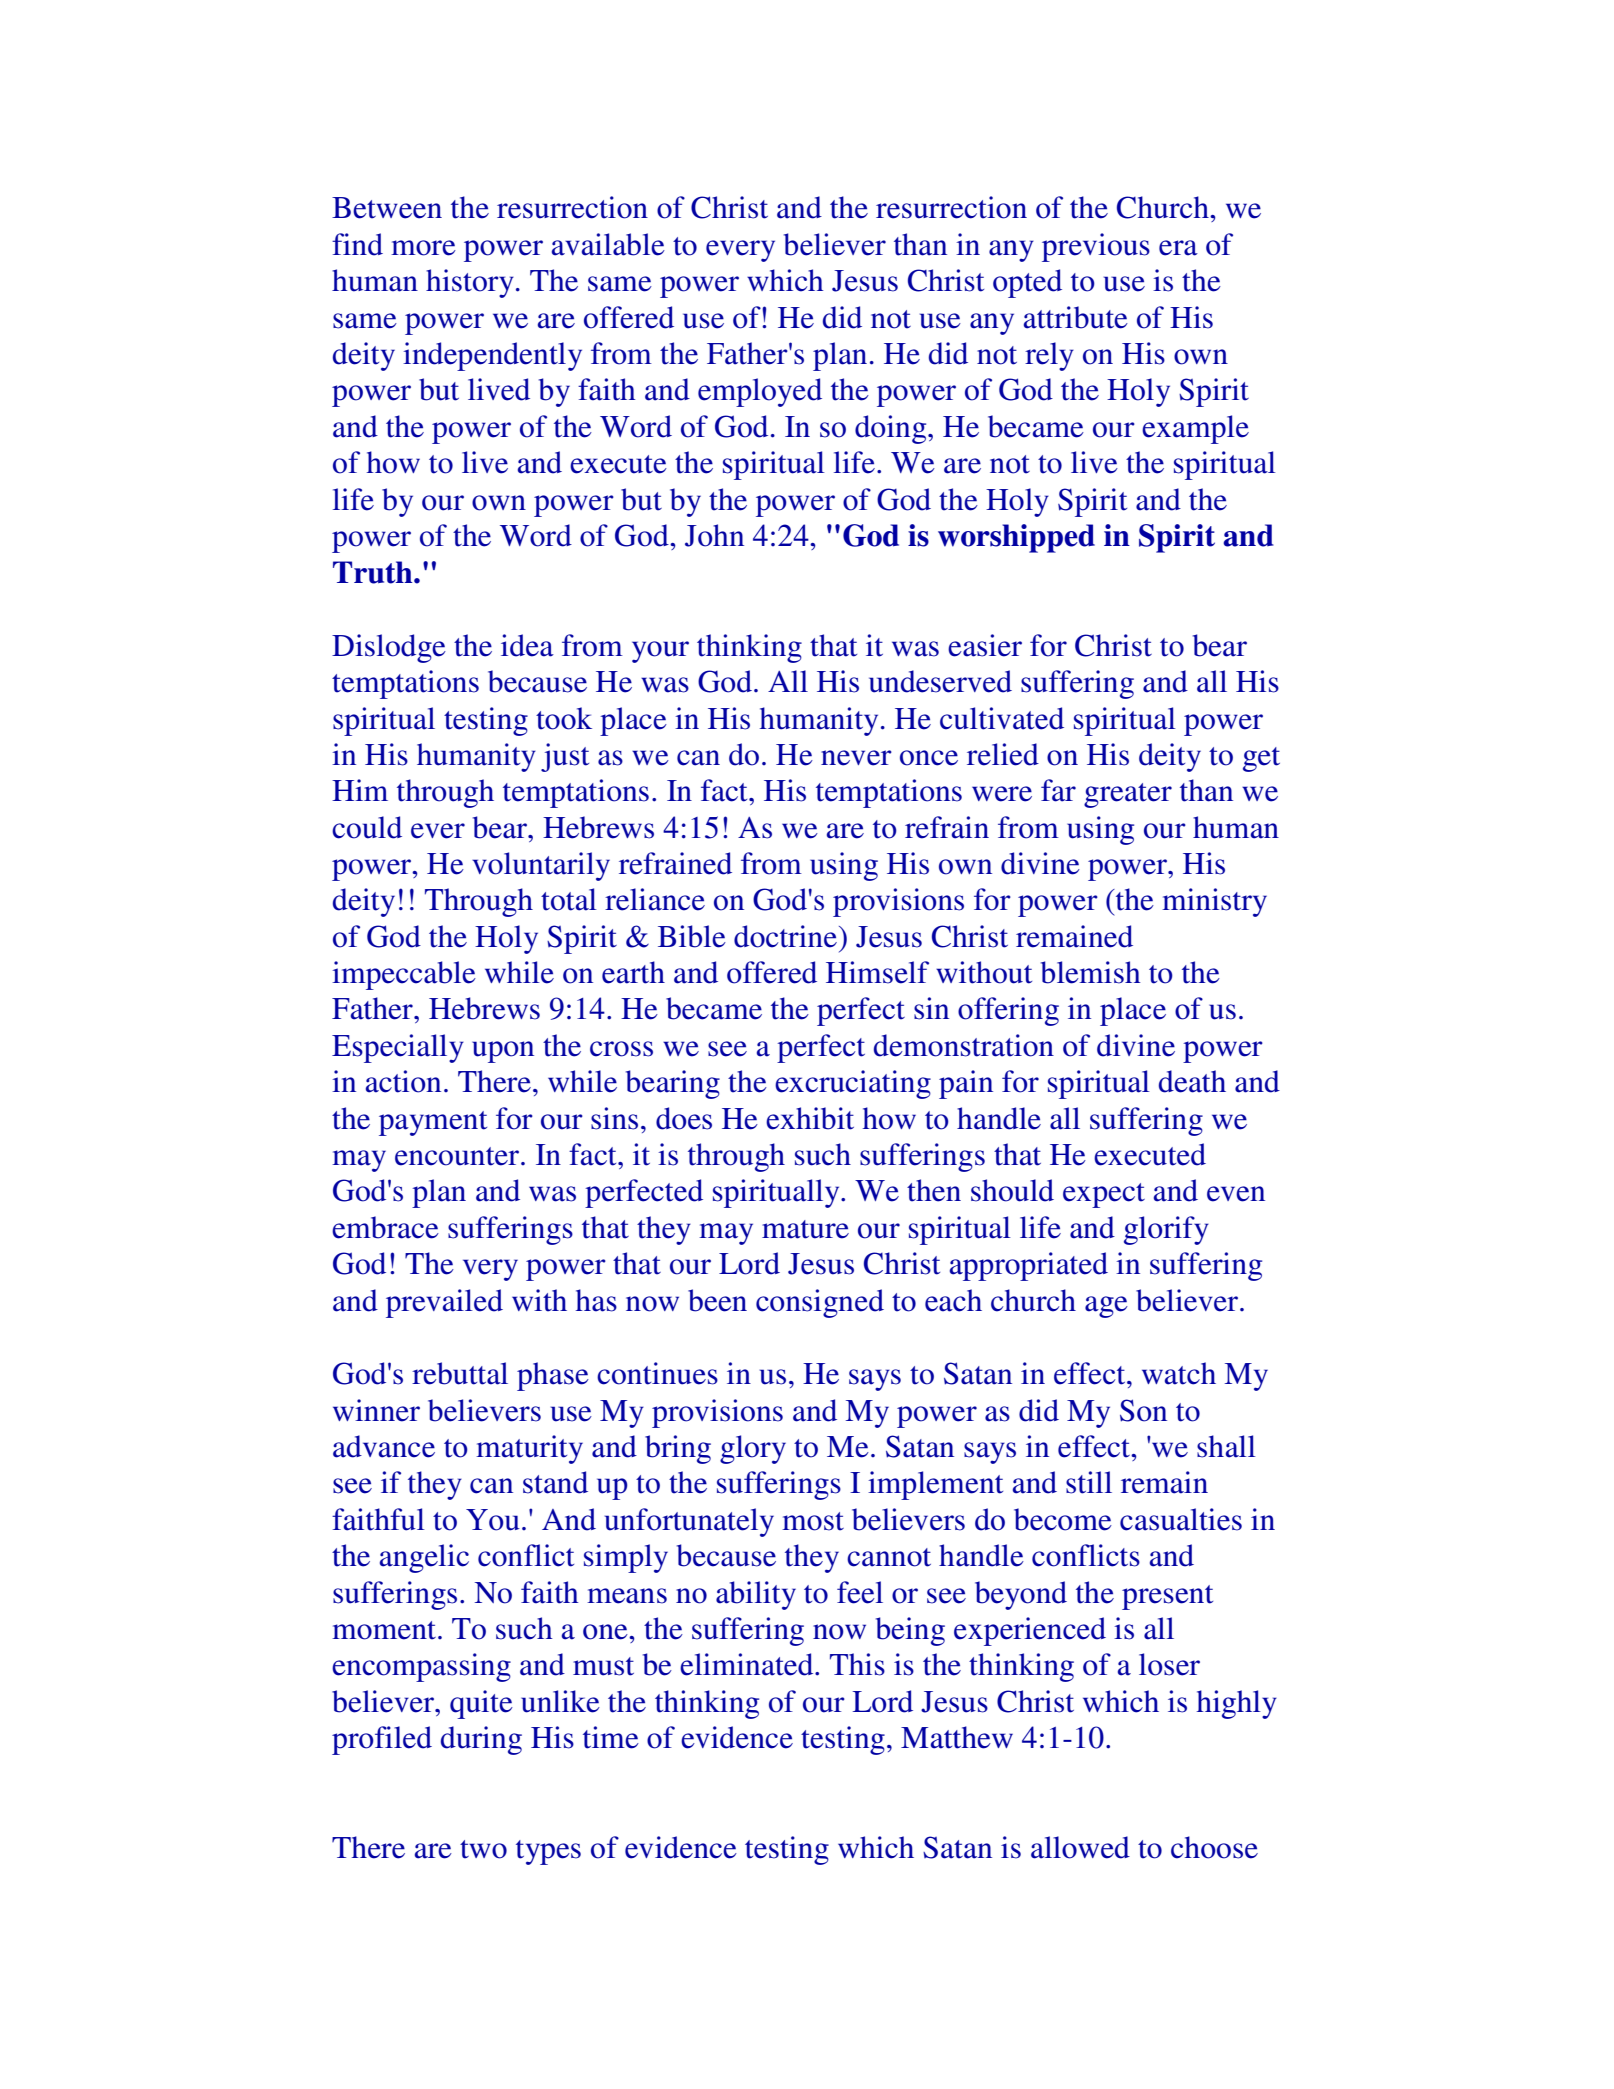 This screenshot has height=2089, width=1614. What do you see at coordinates (760, 392) in the screenshot?
I see `employed` at bounding box center [760, 392].
